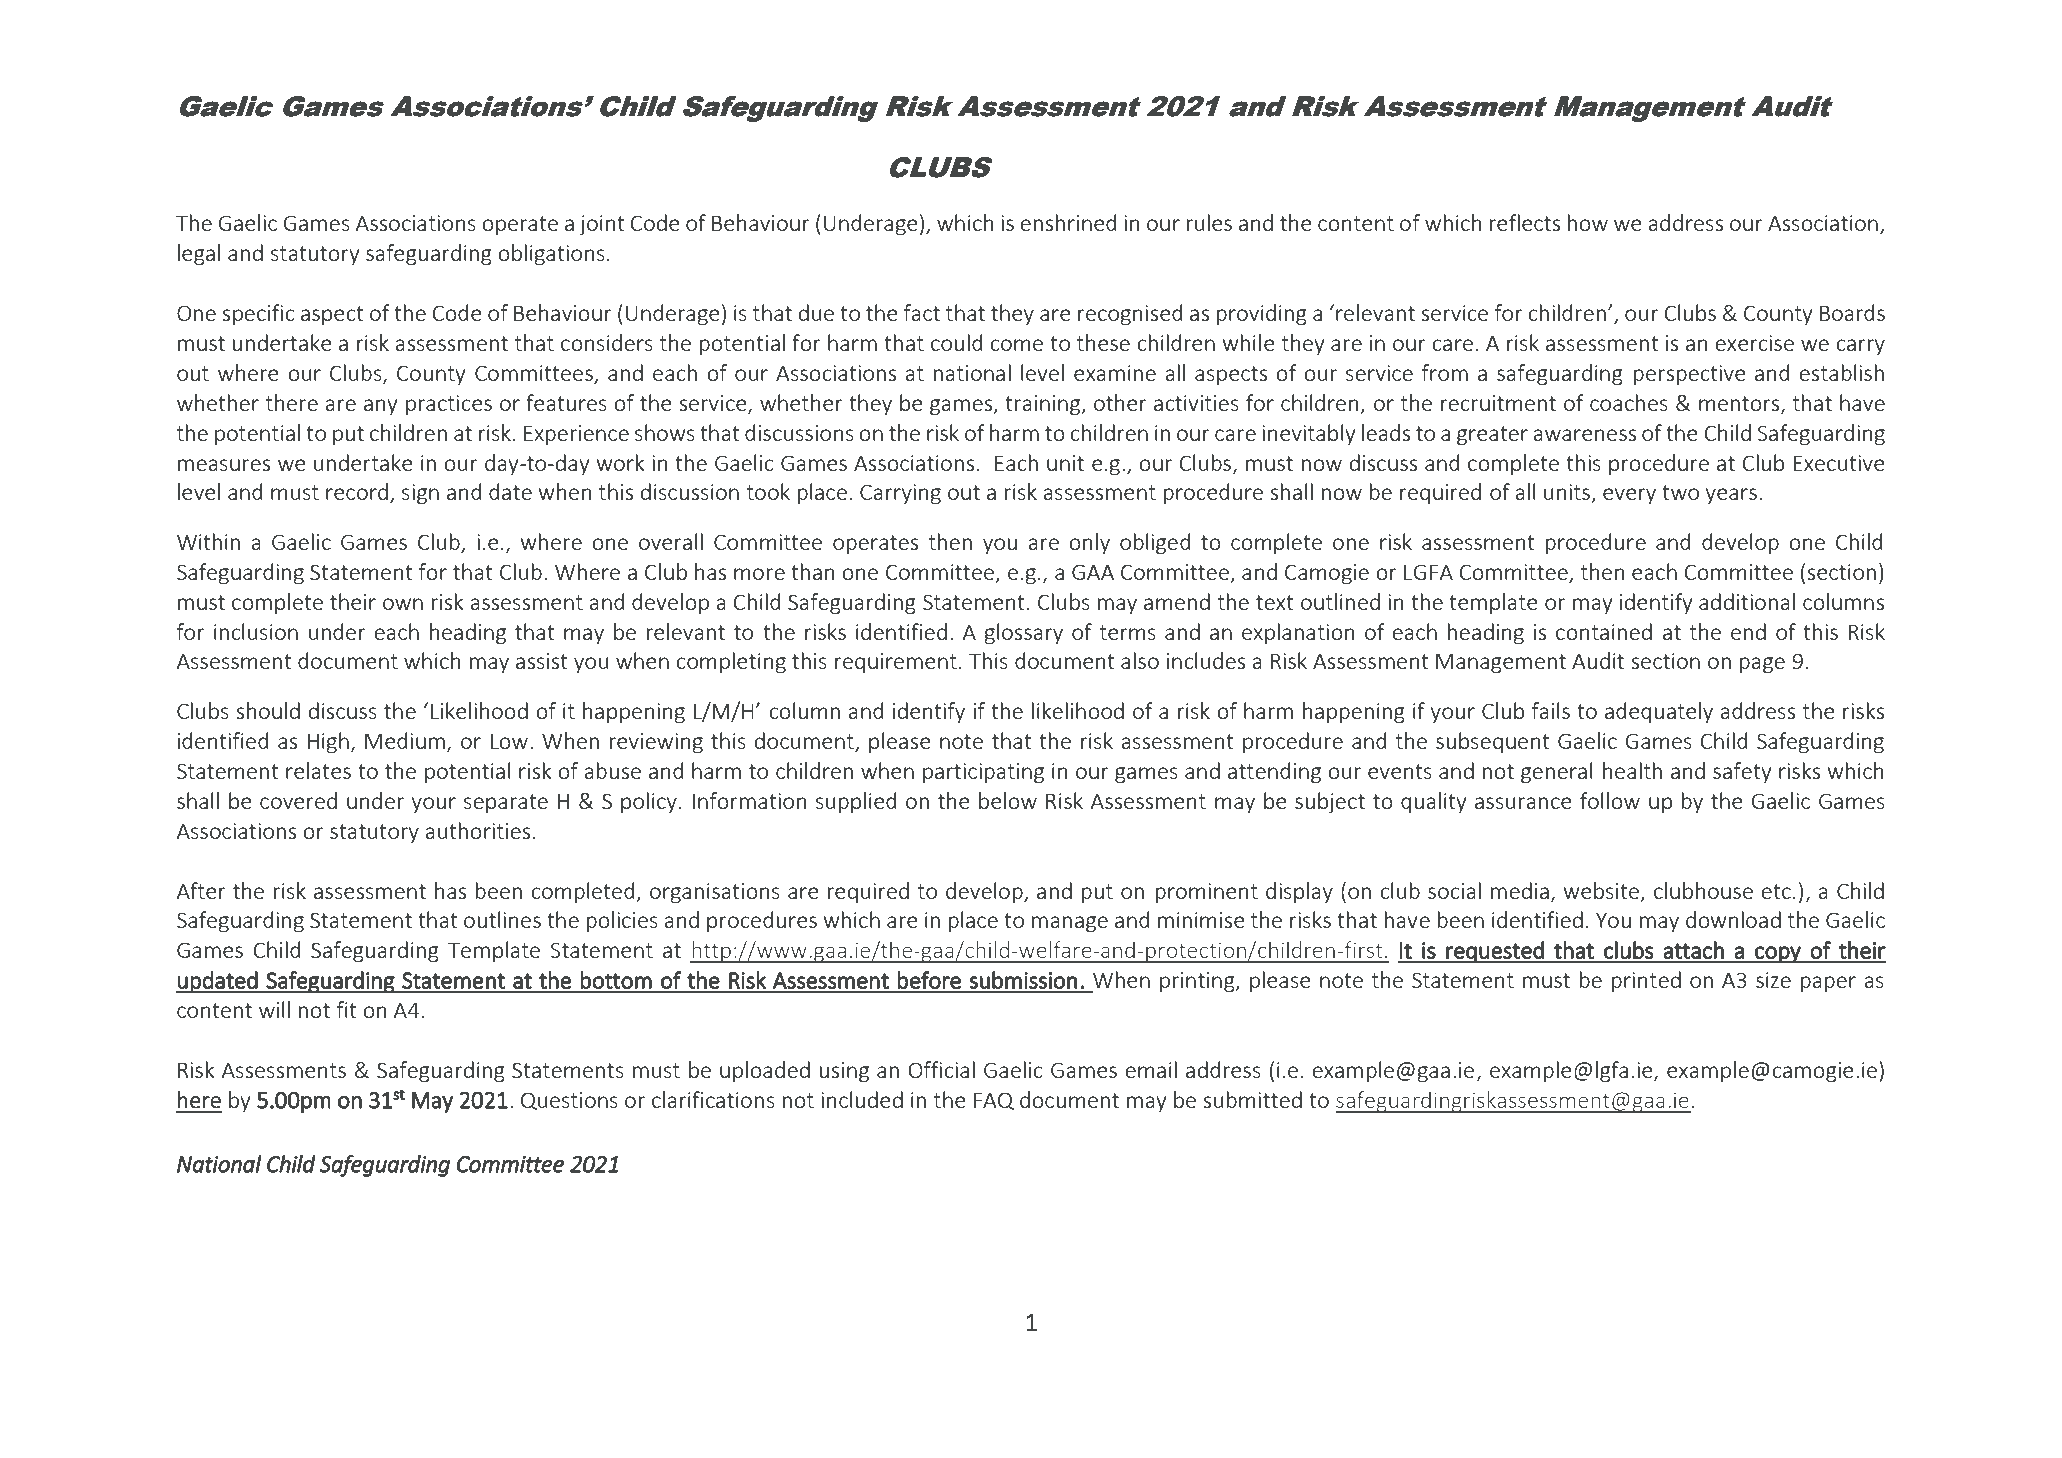  I want to click on download, so click(1733, 919).
